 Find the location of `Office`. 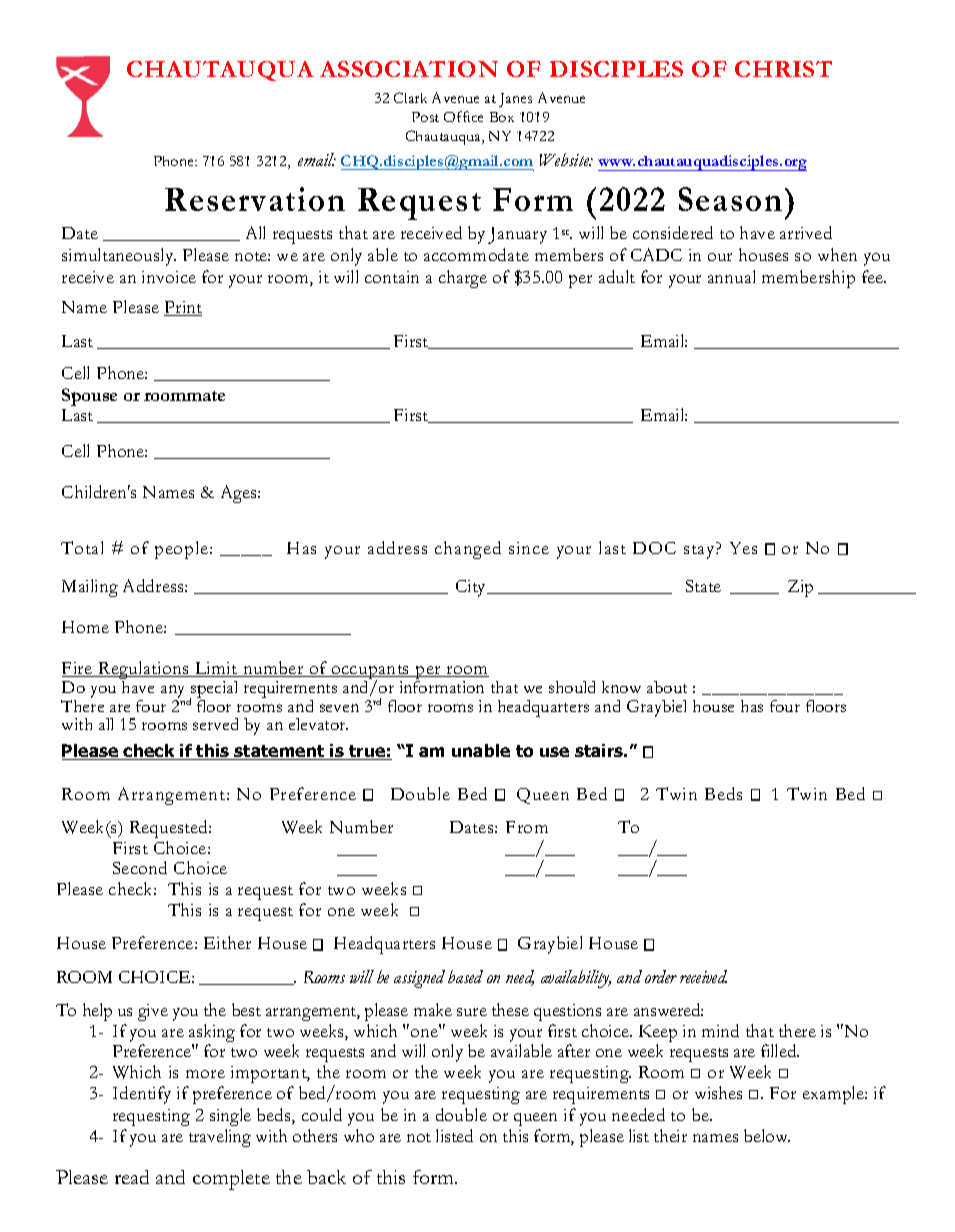

Office is located at coordinates (463, 116).
